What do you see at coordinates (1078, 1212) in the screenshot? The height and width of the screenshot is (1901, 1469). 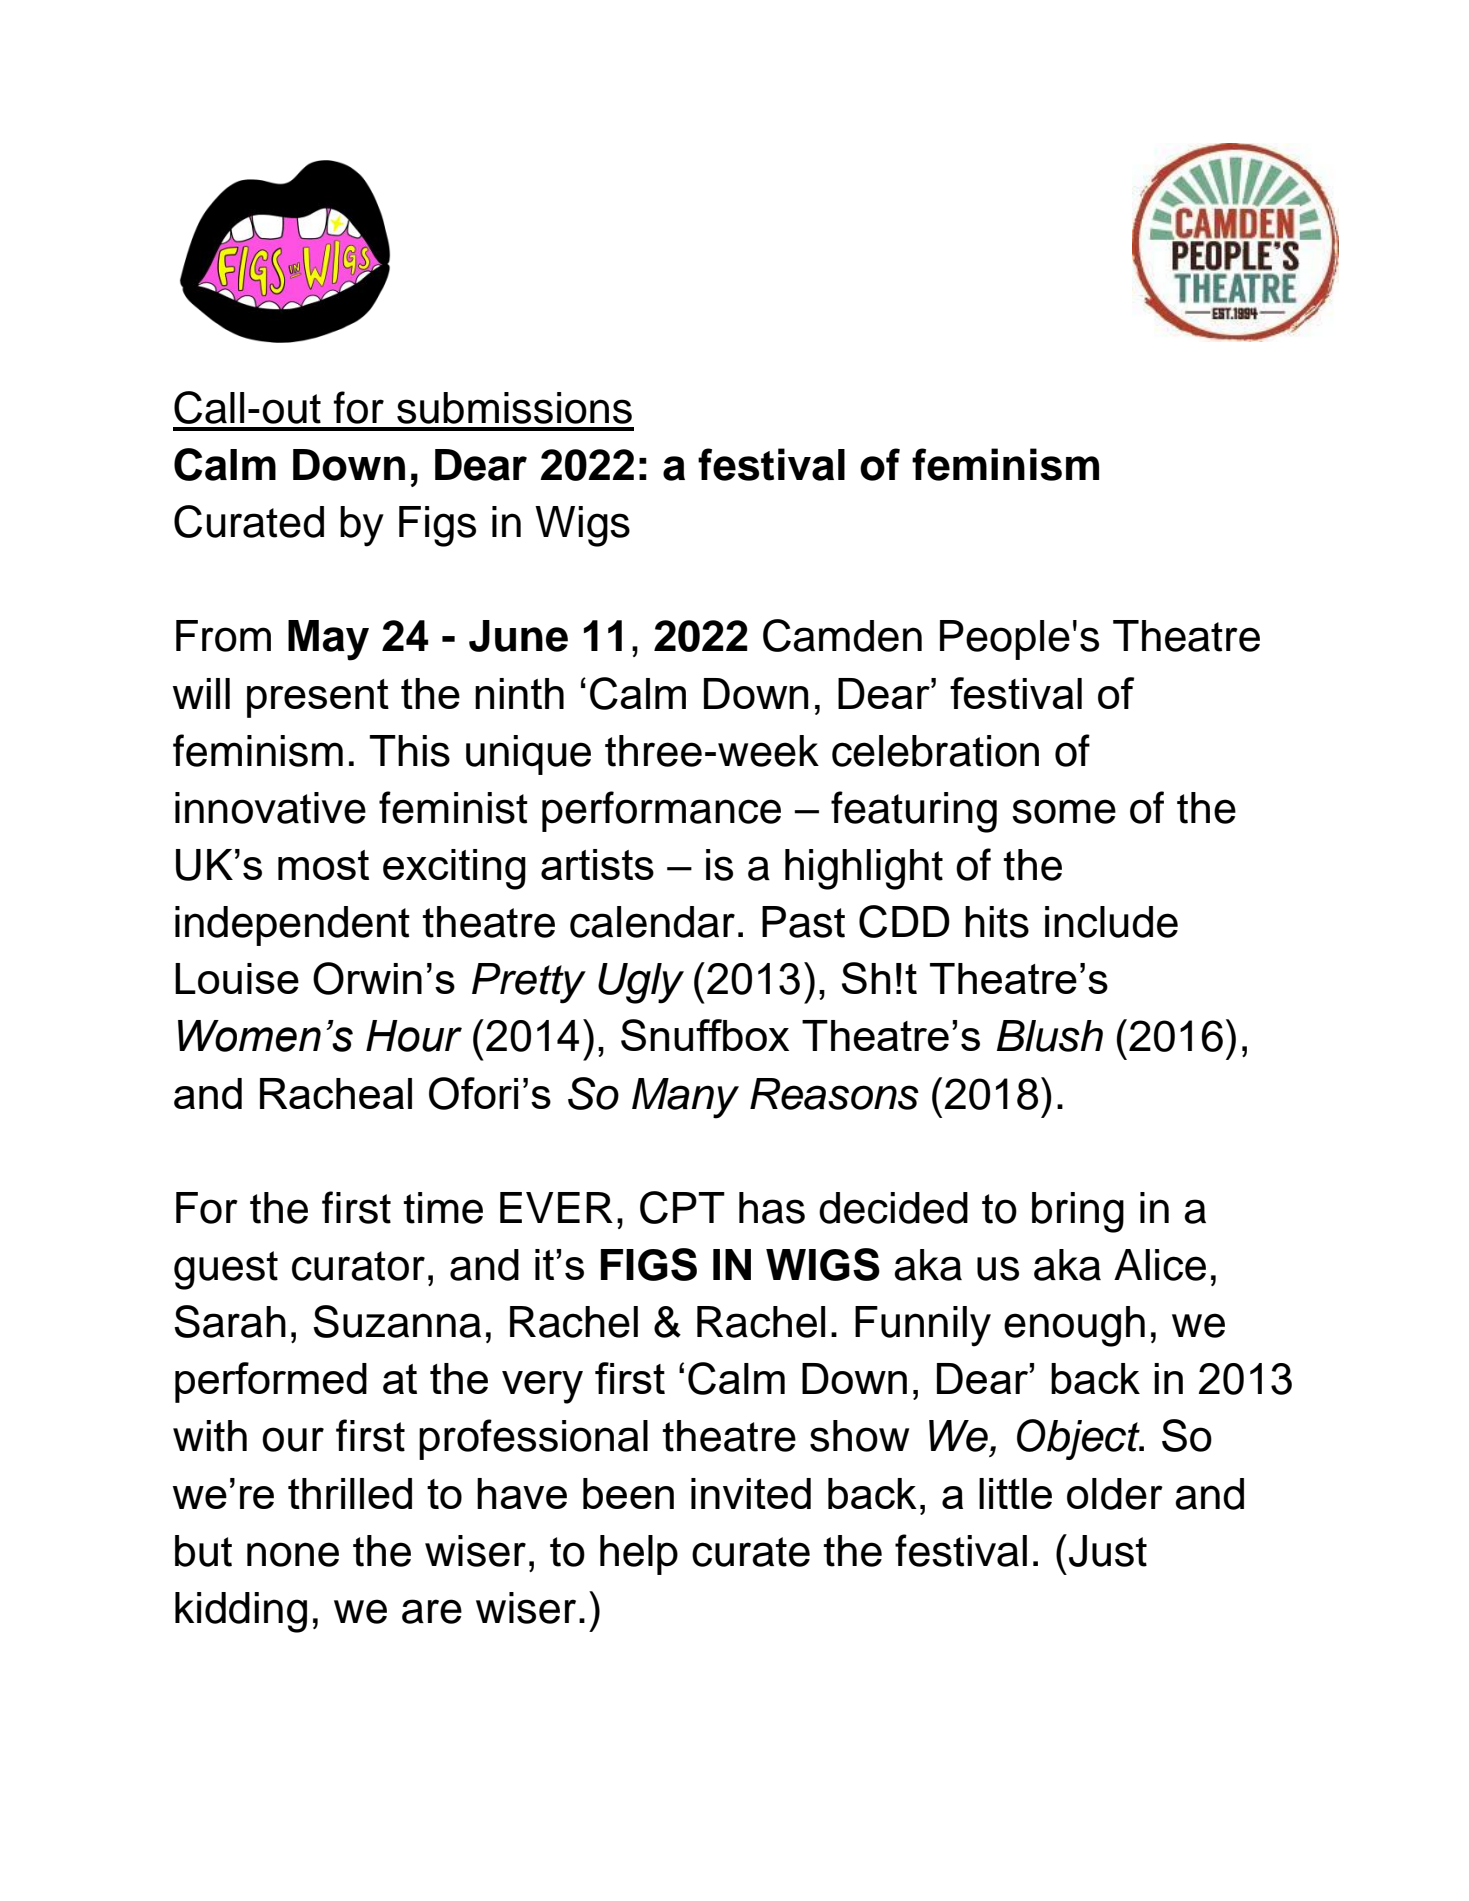 I see `bring` at bounding box center [1078, 1212].
